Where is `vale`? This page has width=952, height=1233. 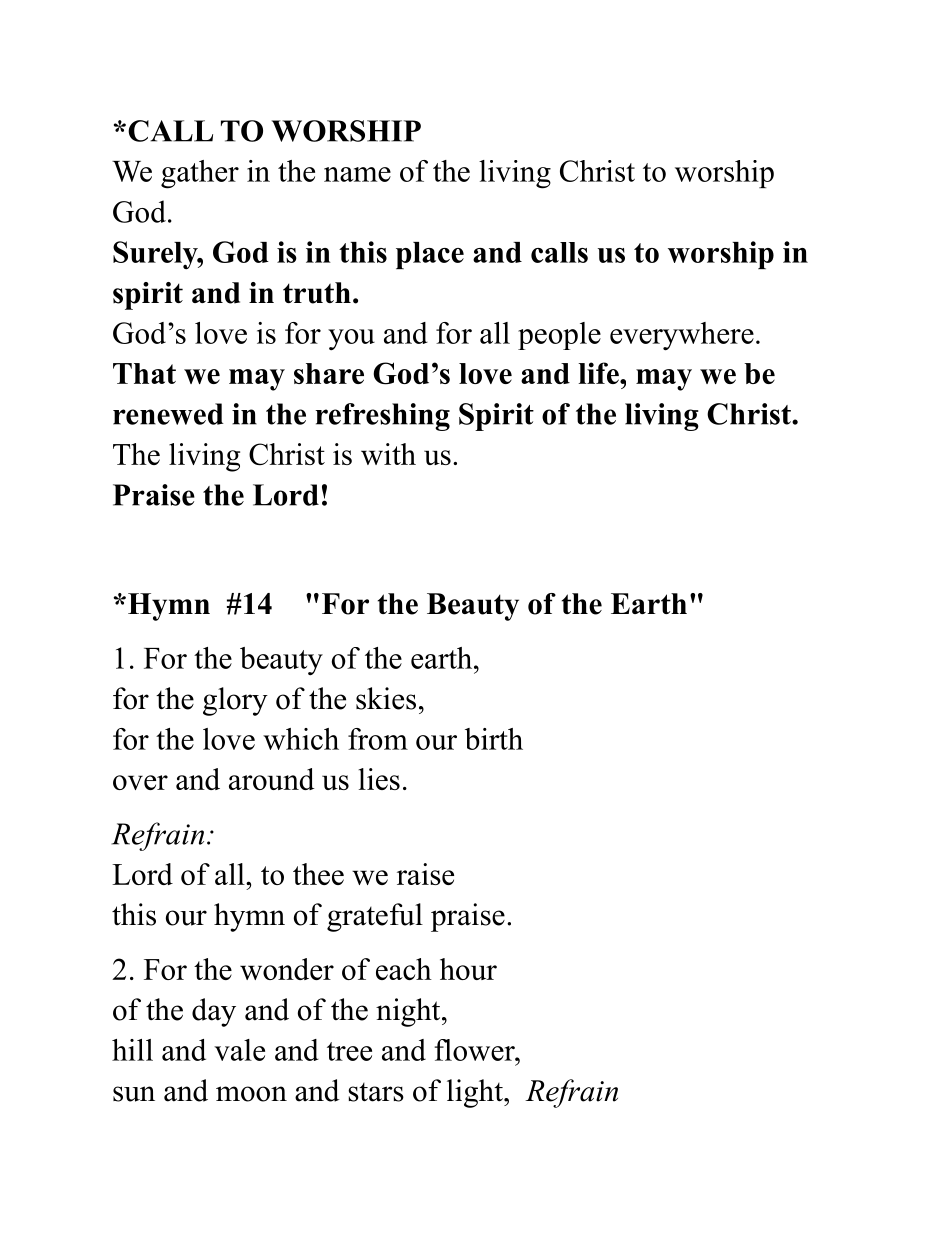 vale is located at coordinates (239, 1050).
